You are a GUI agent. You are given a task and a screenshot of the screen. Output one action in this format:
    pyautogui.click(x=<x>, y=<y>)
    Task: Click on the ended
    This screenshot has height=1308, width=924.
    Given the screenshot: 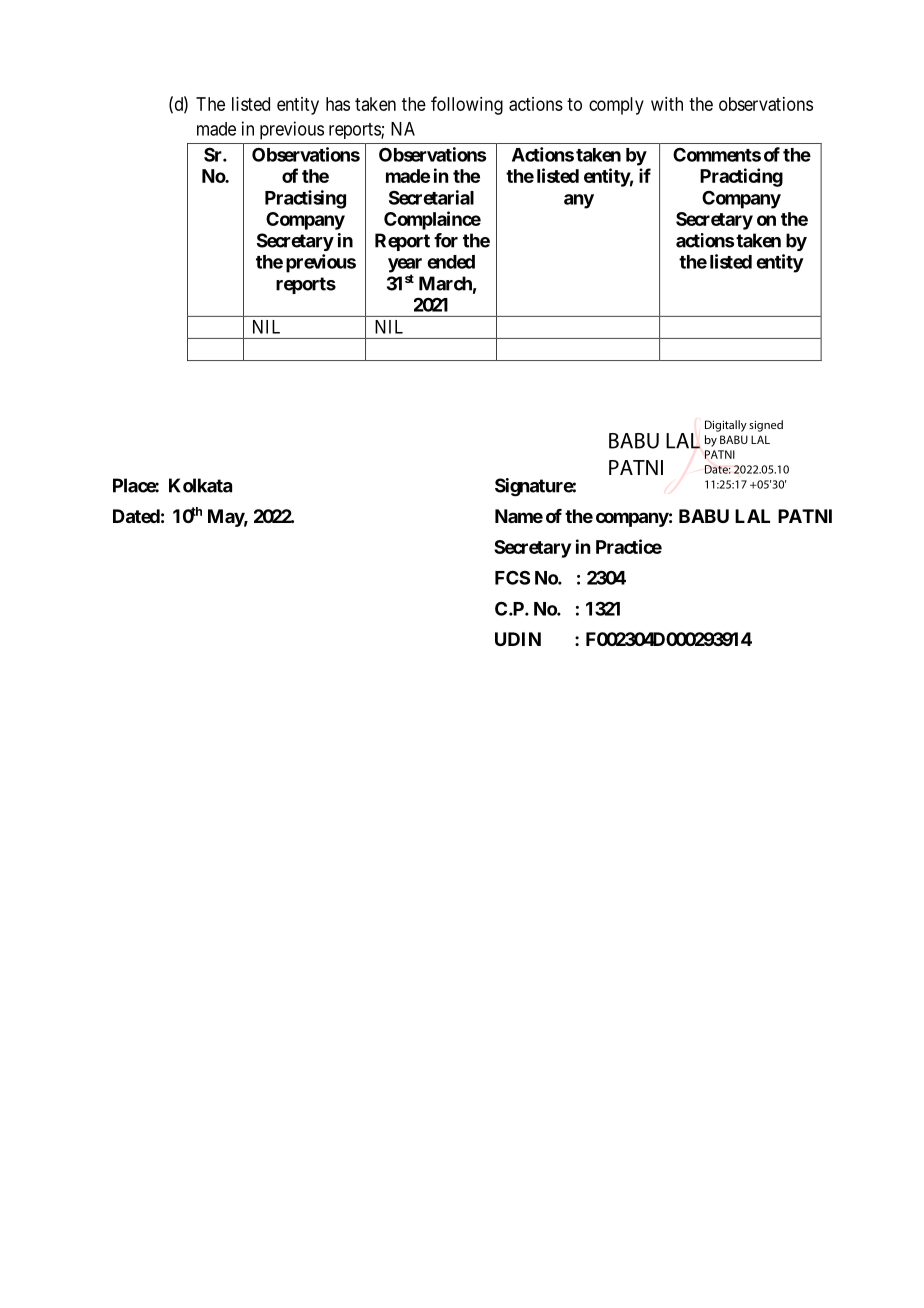 What is the action you would take?
    pyautogui.click(x=451, y=262)
